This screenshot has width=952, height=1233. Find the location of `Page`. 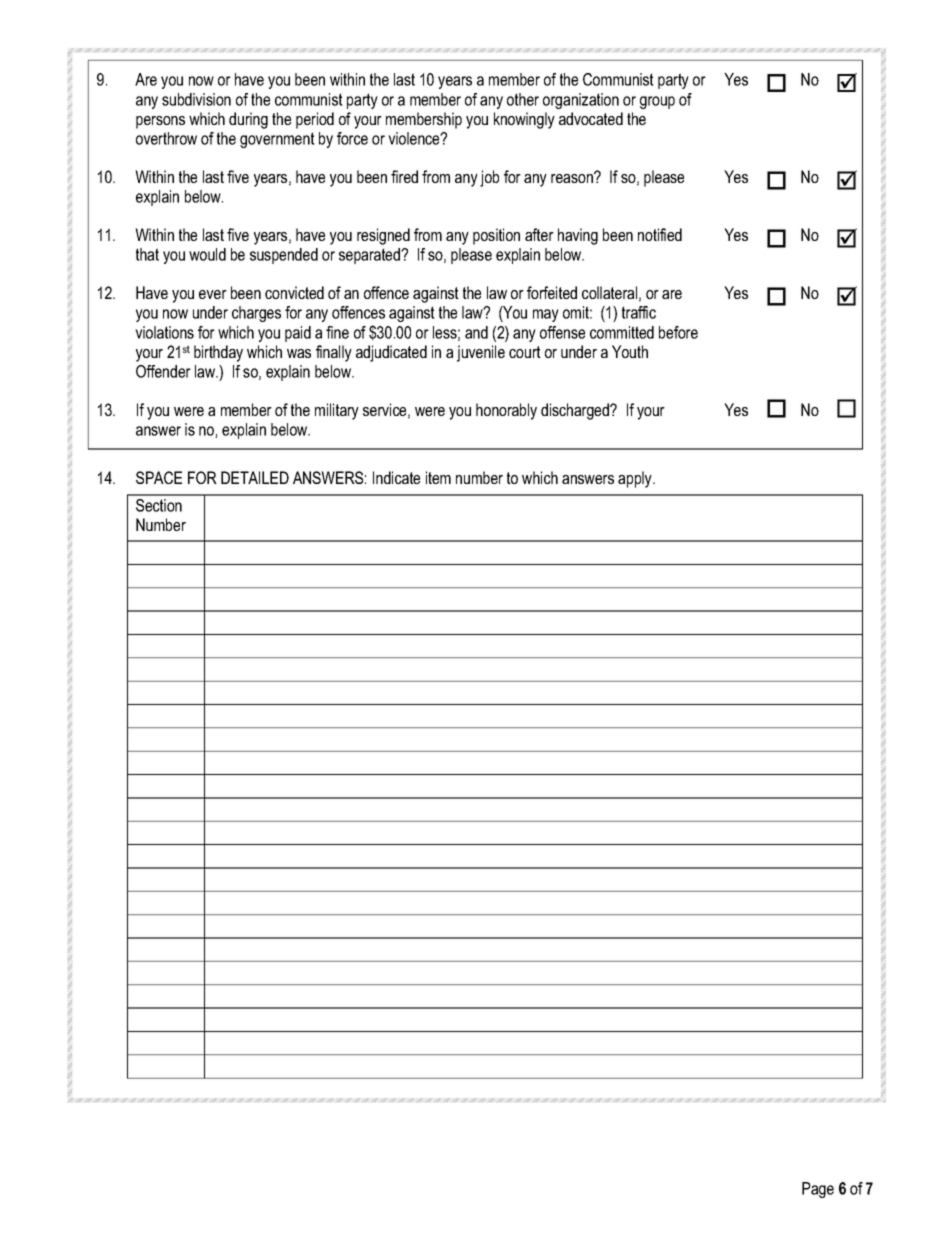

Page is located at coordinates (818, 1190).
